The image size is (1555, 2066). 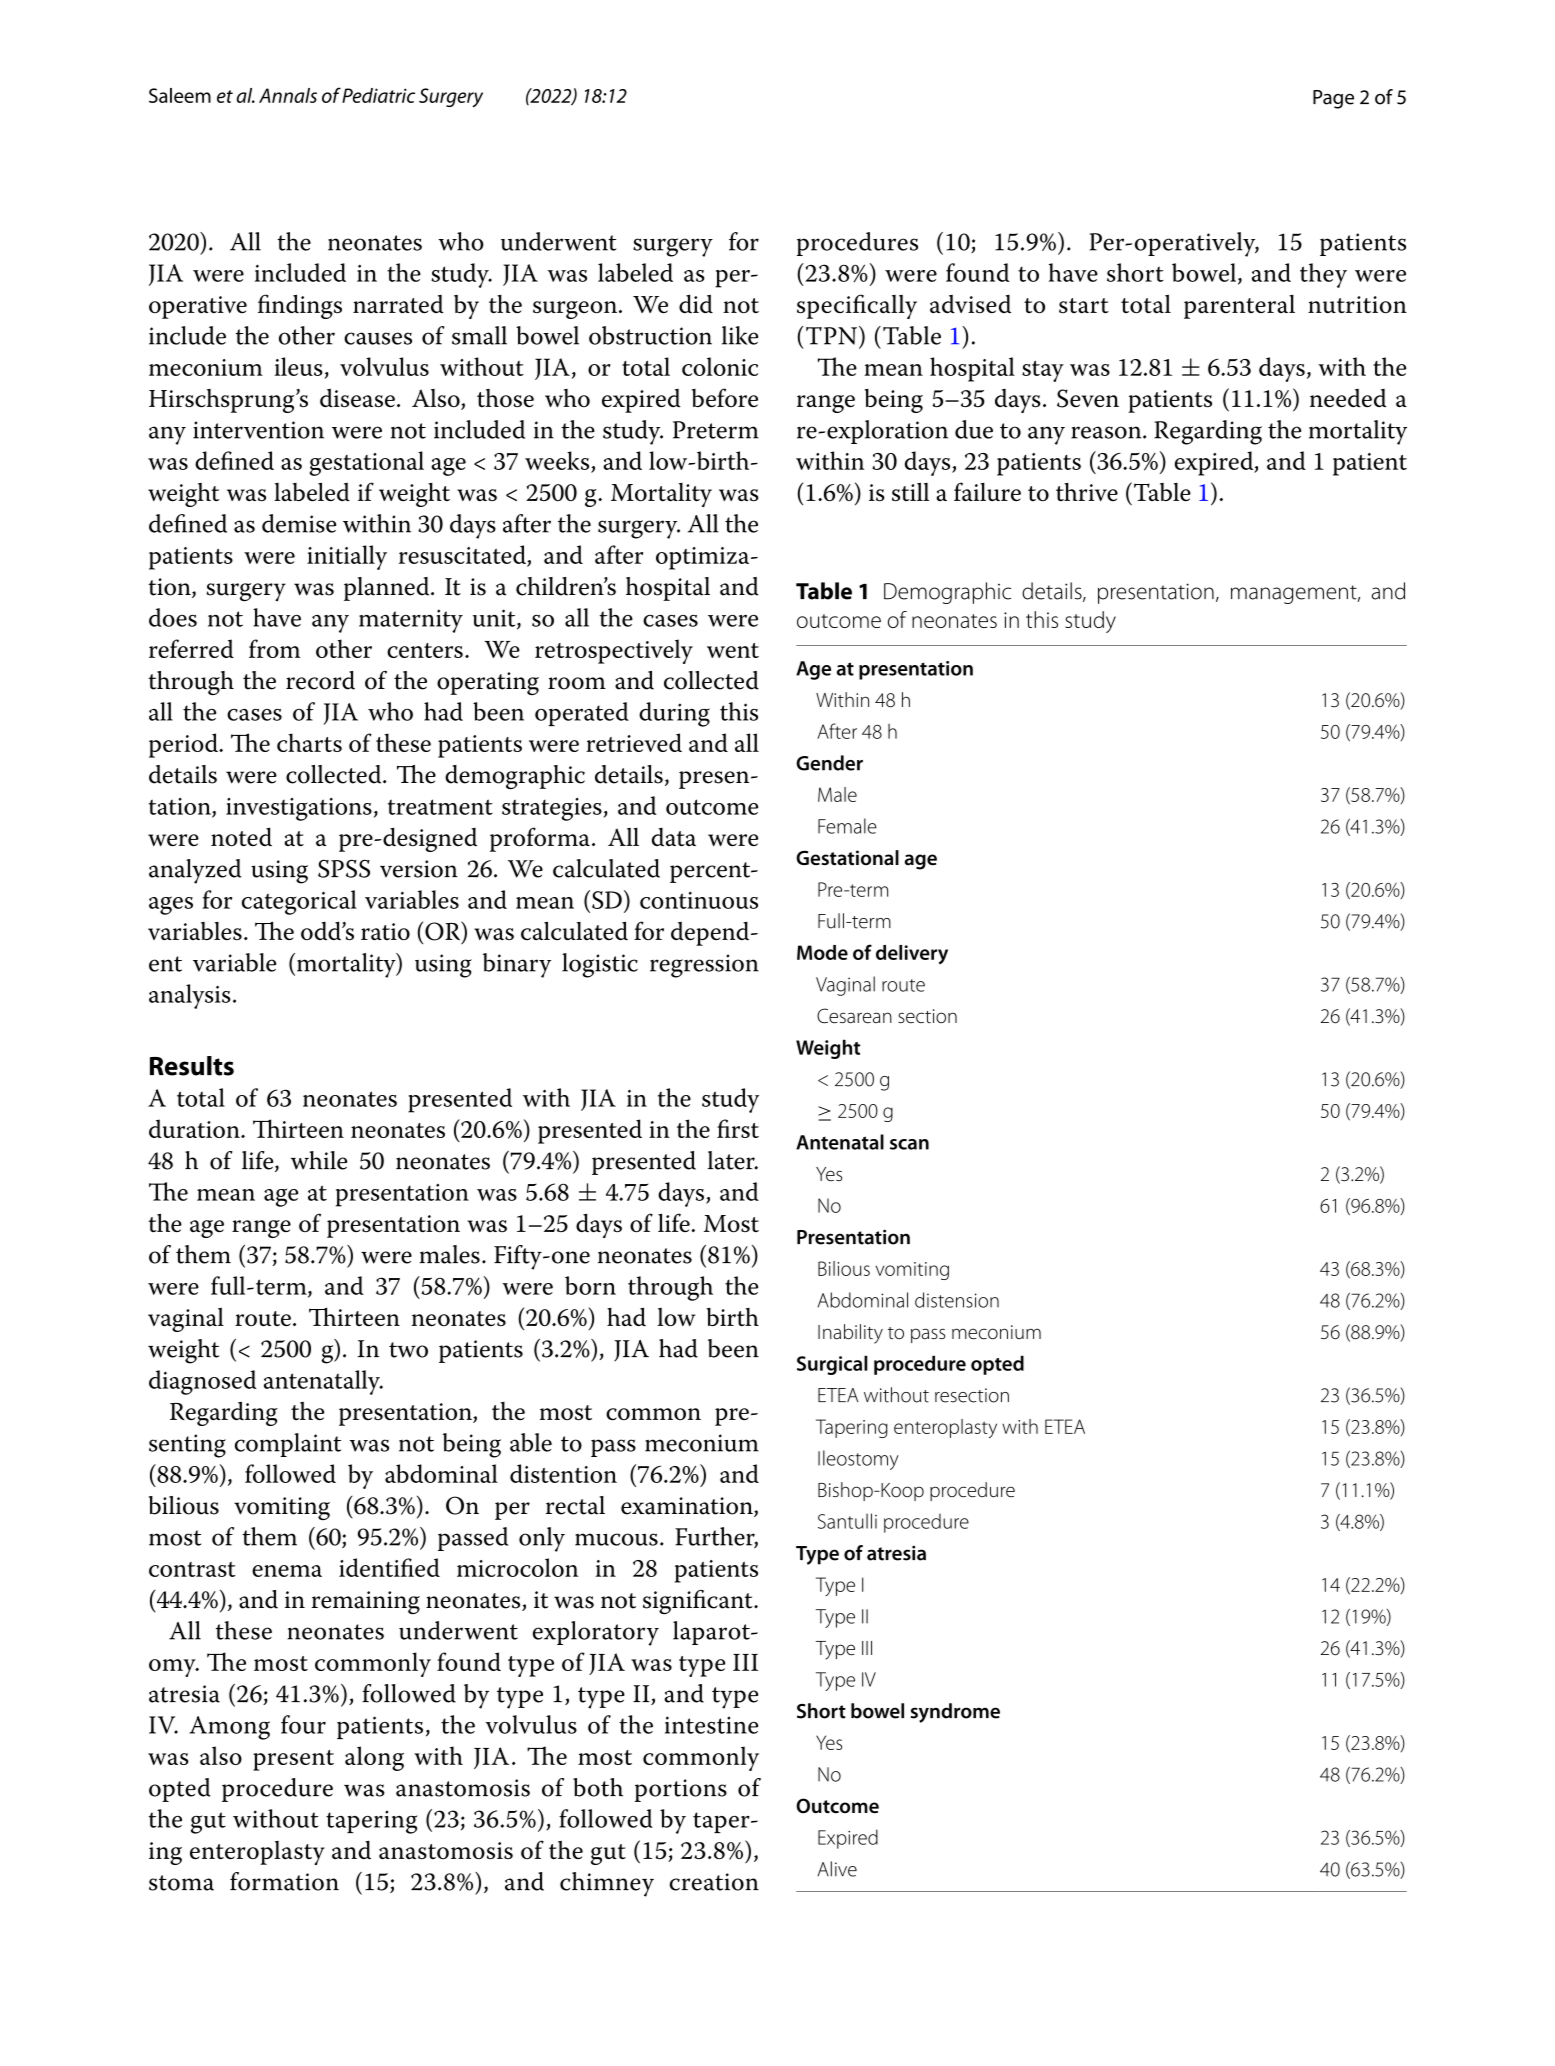 I want to click on Annals, so click(x=288, y=95).
